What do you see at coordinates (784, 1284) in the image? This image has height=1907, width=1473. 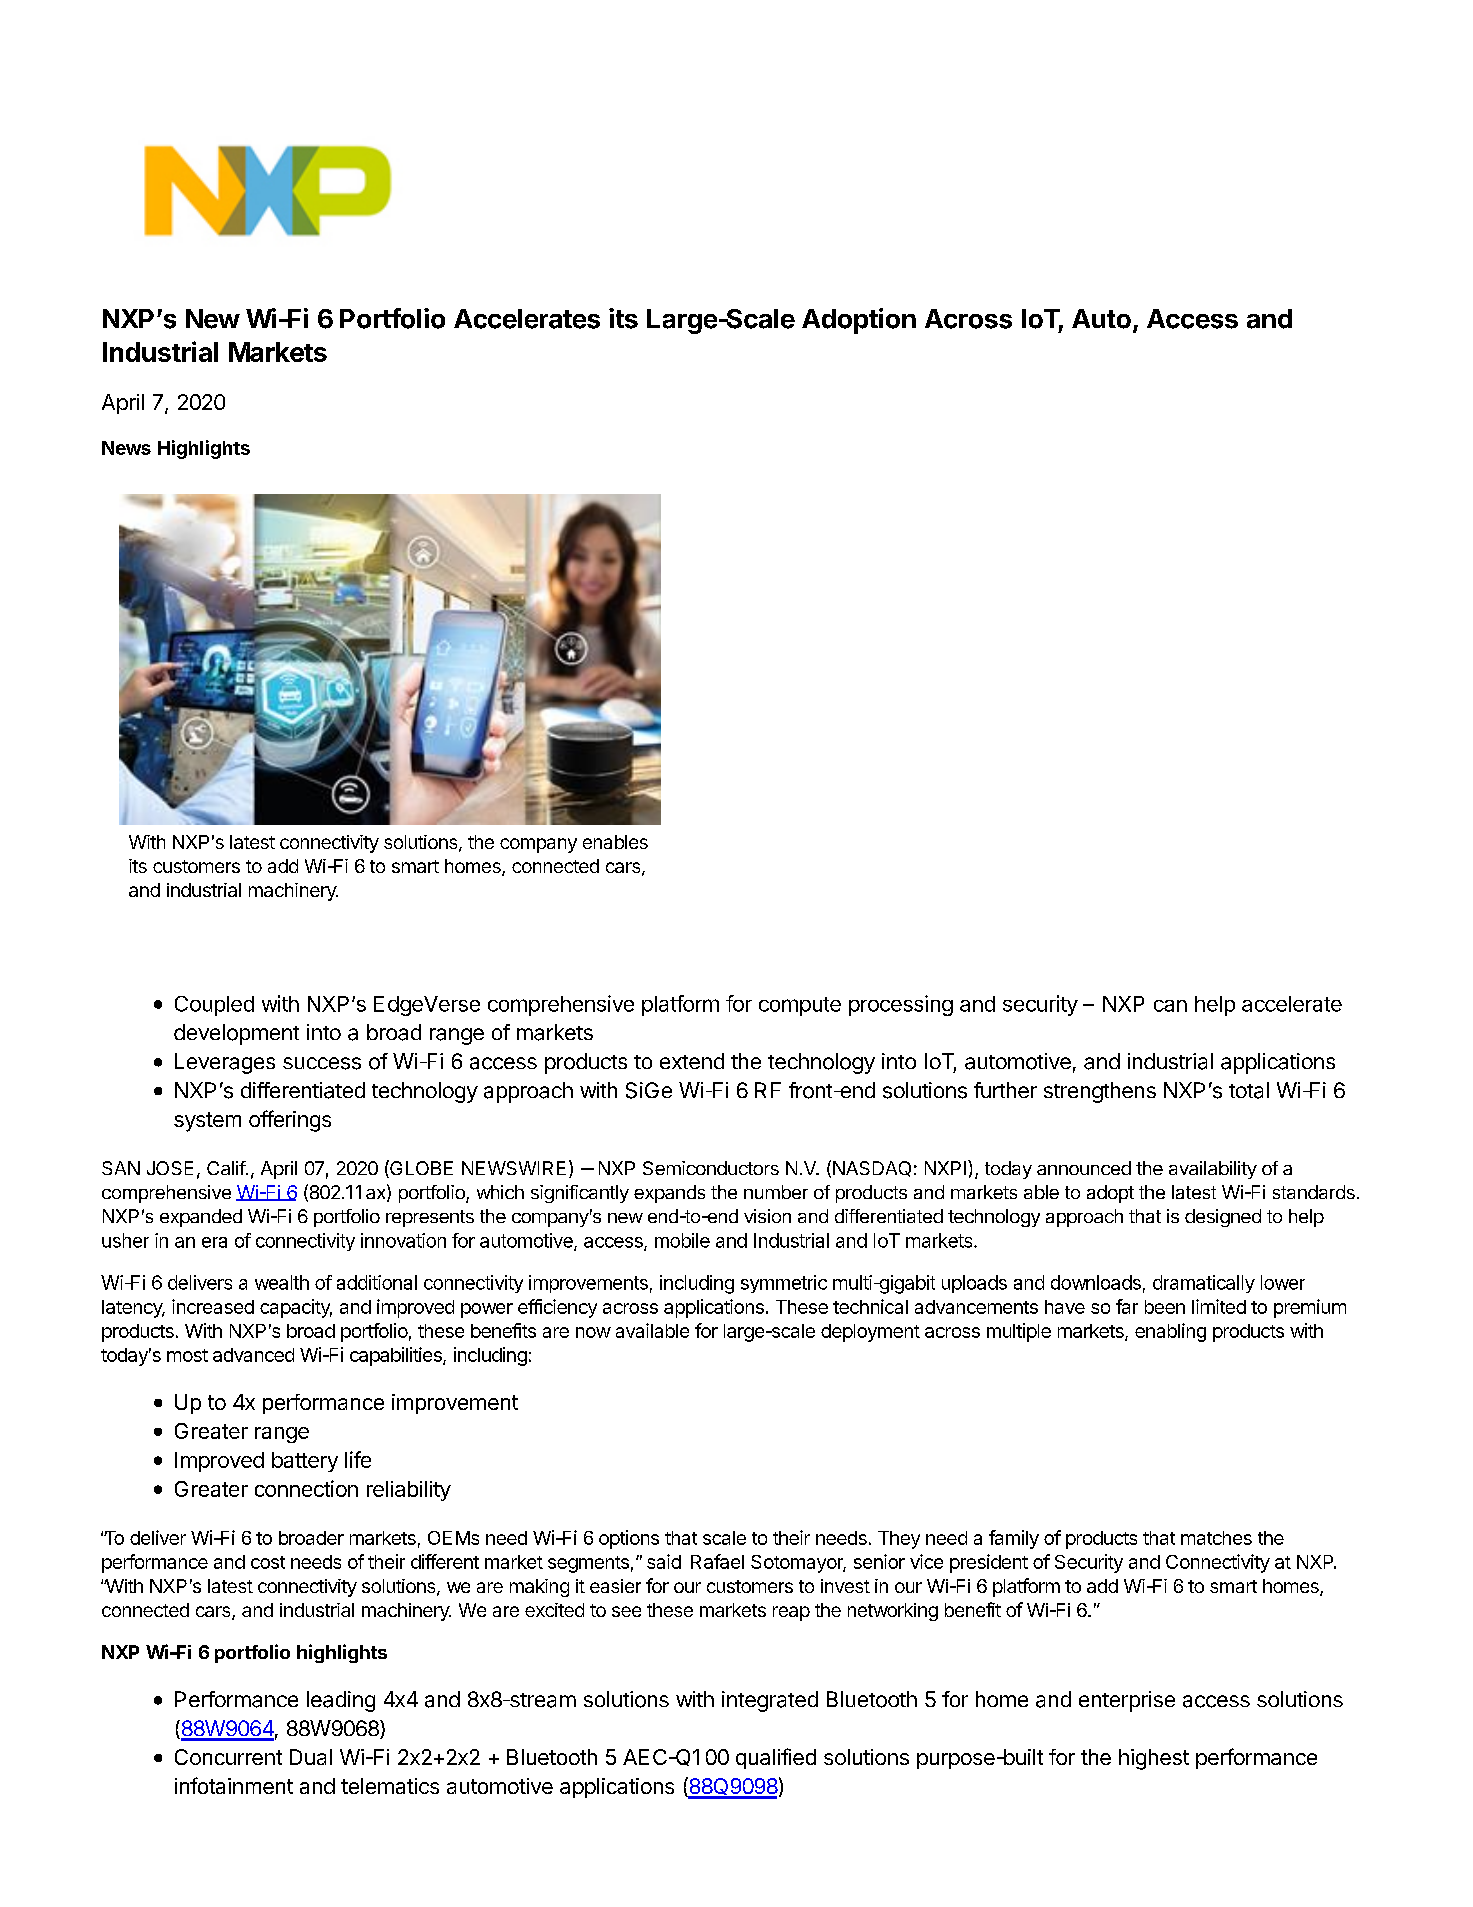 I see `symmetric` at bounding box center [784, 1284].
